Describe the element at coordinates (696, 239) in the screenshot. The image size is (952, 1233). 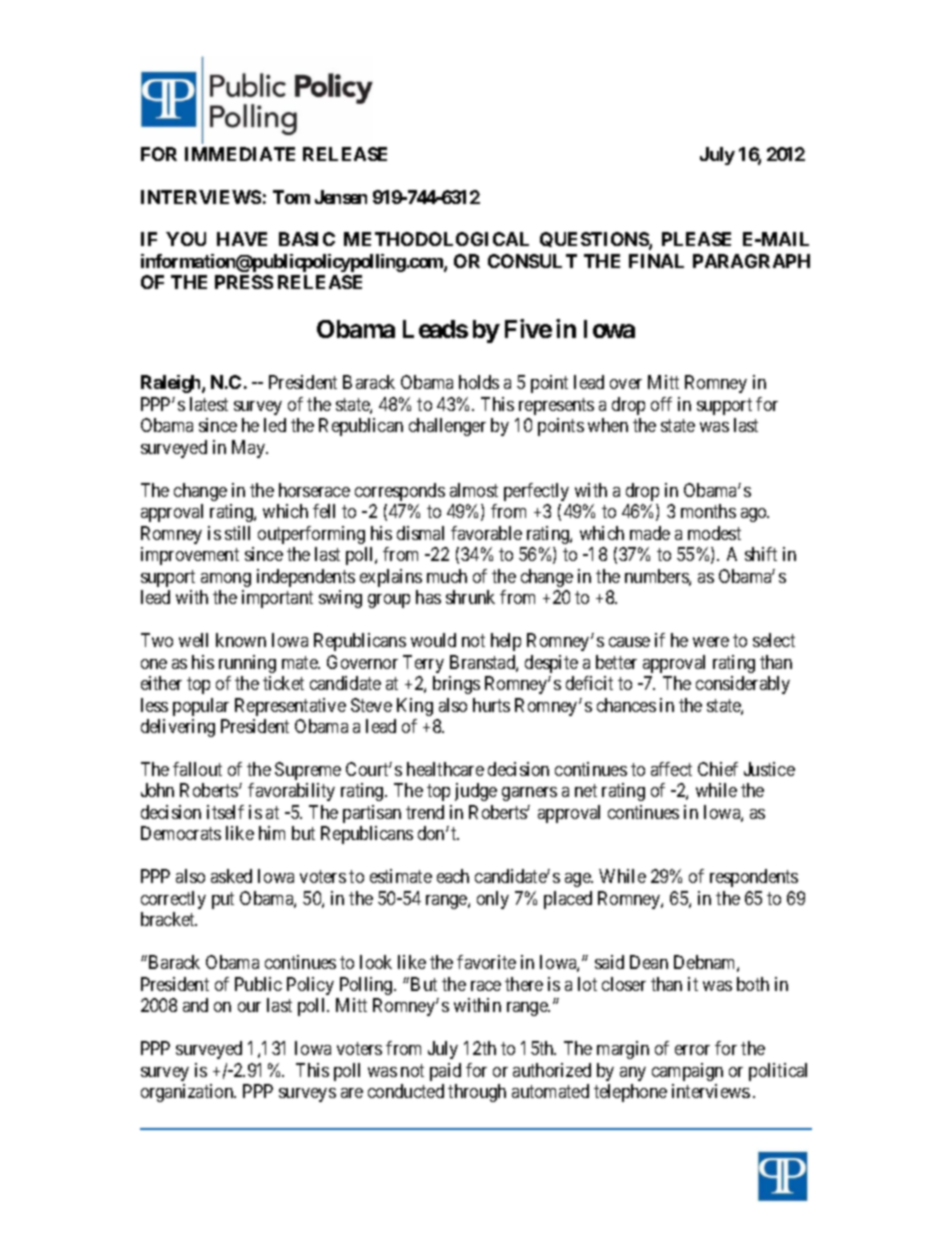
I see `PLEASE` at that location.
